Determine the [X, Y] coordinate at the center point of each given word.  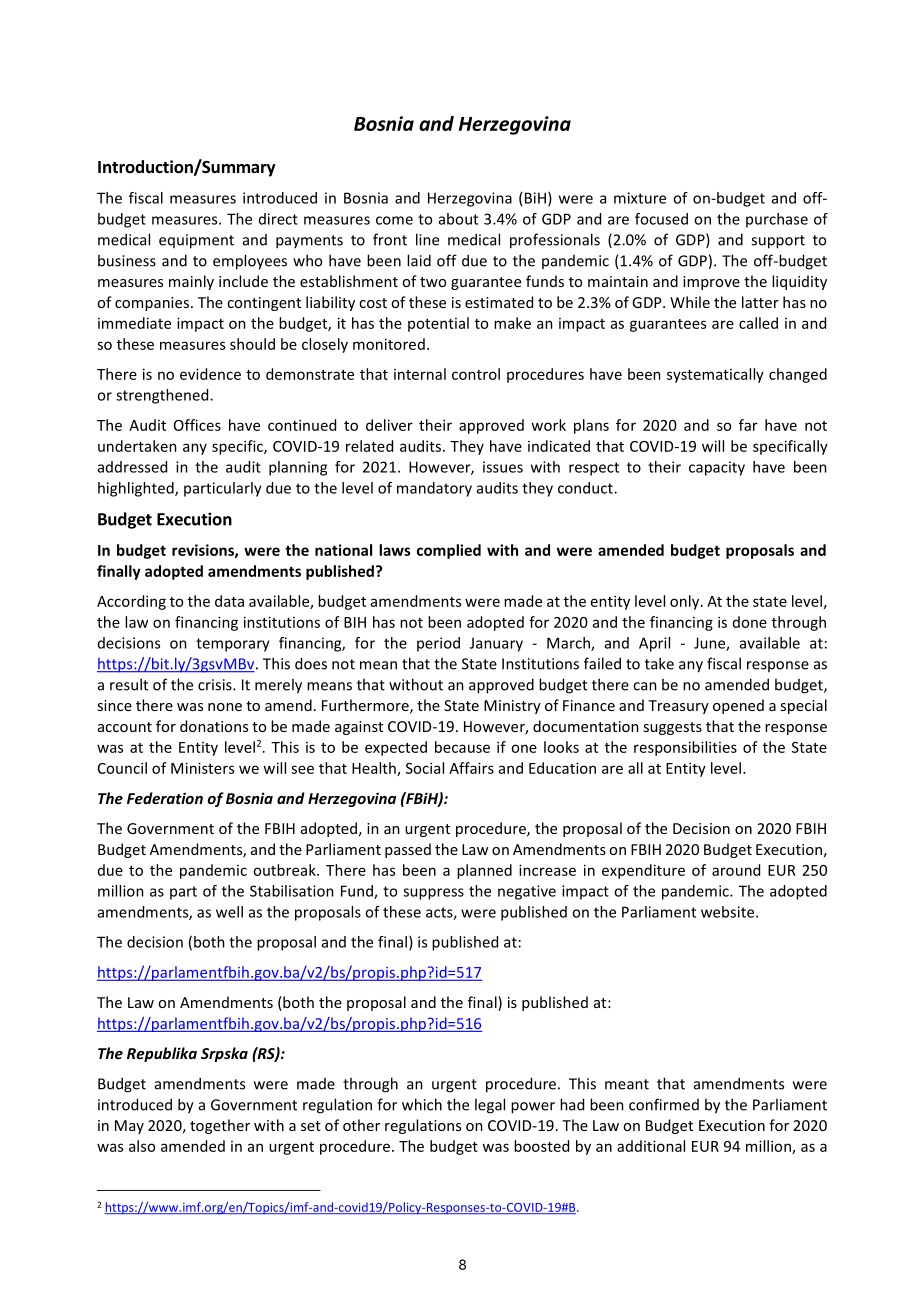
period [438, 644]
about [458, 219]
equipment [196, 241]
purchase [777, 220]
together [220, 1126]
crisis [216, 685]
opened [738, 706]
